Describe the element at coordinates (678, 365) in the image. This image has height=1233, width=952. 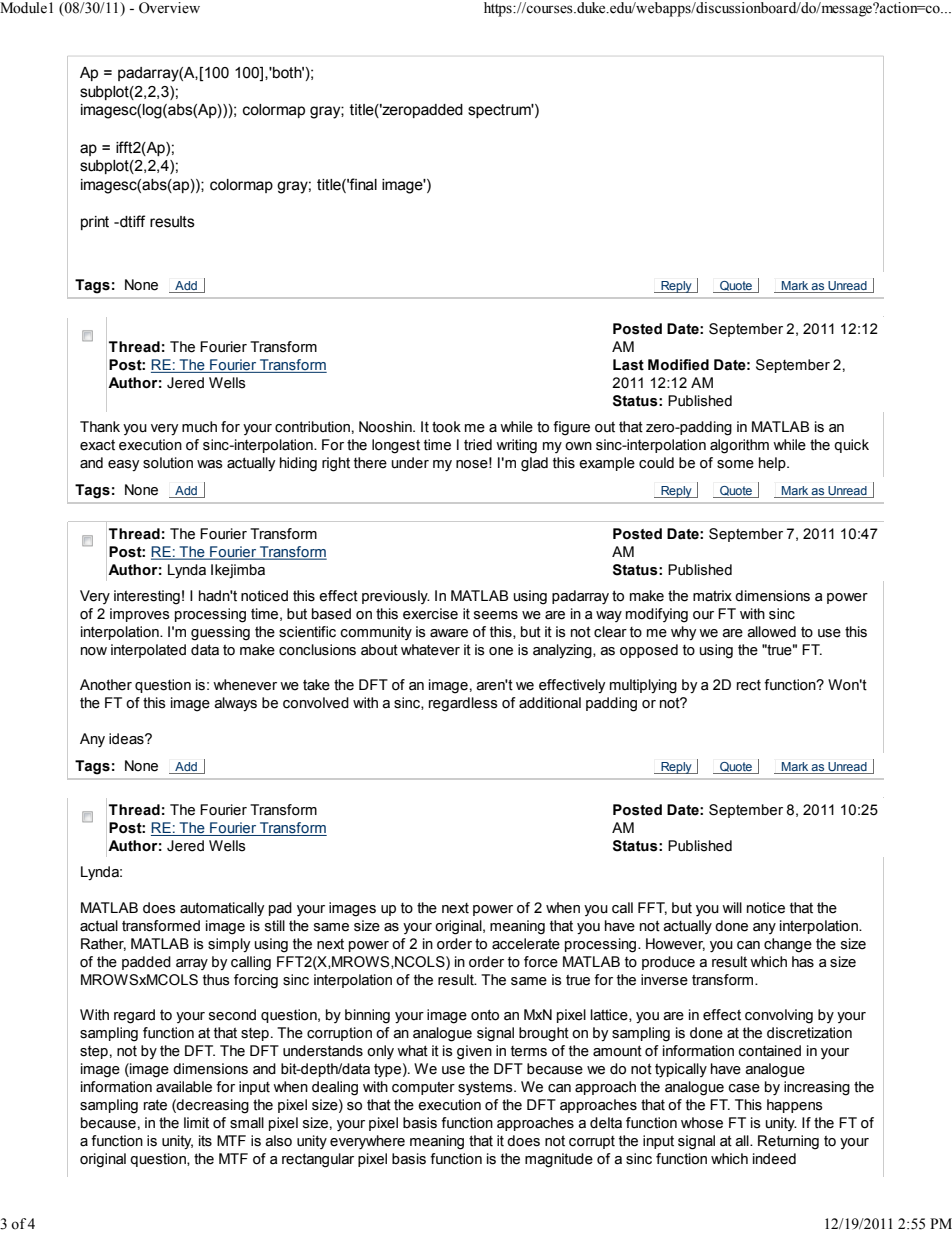
I see `Modified` at that location.
